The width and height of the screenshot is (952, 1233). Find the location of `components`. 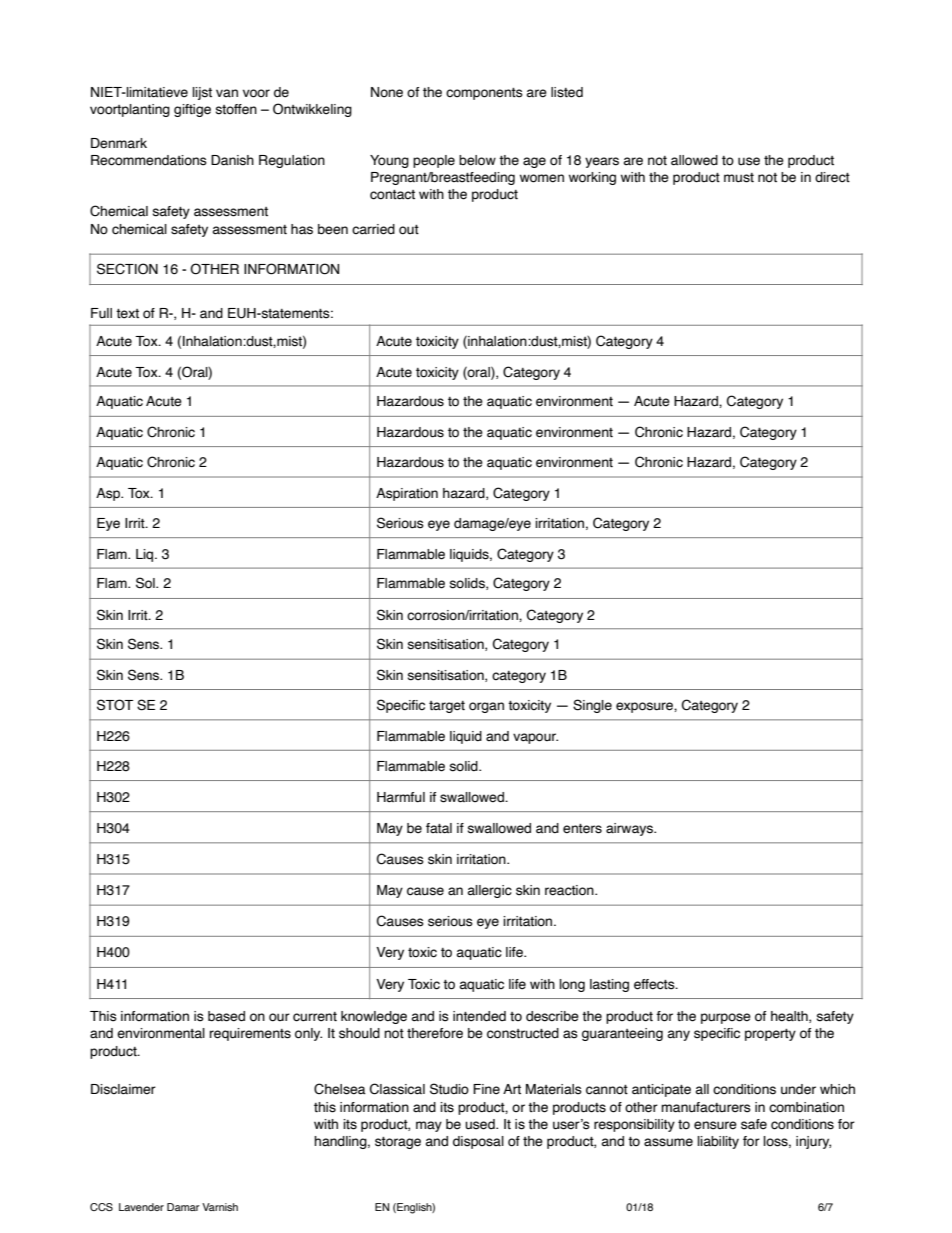

components is located at coordinates (484, 94).
